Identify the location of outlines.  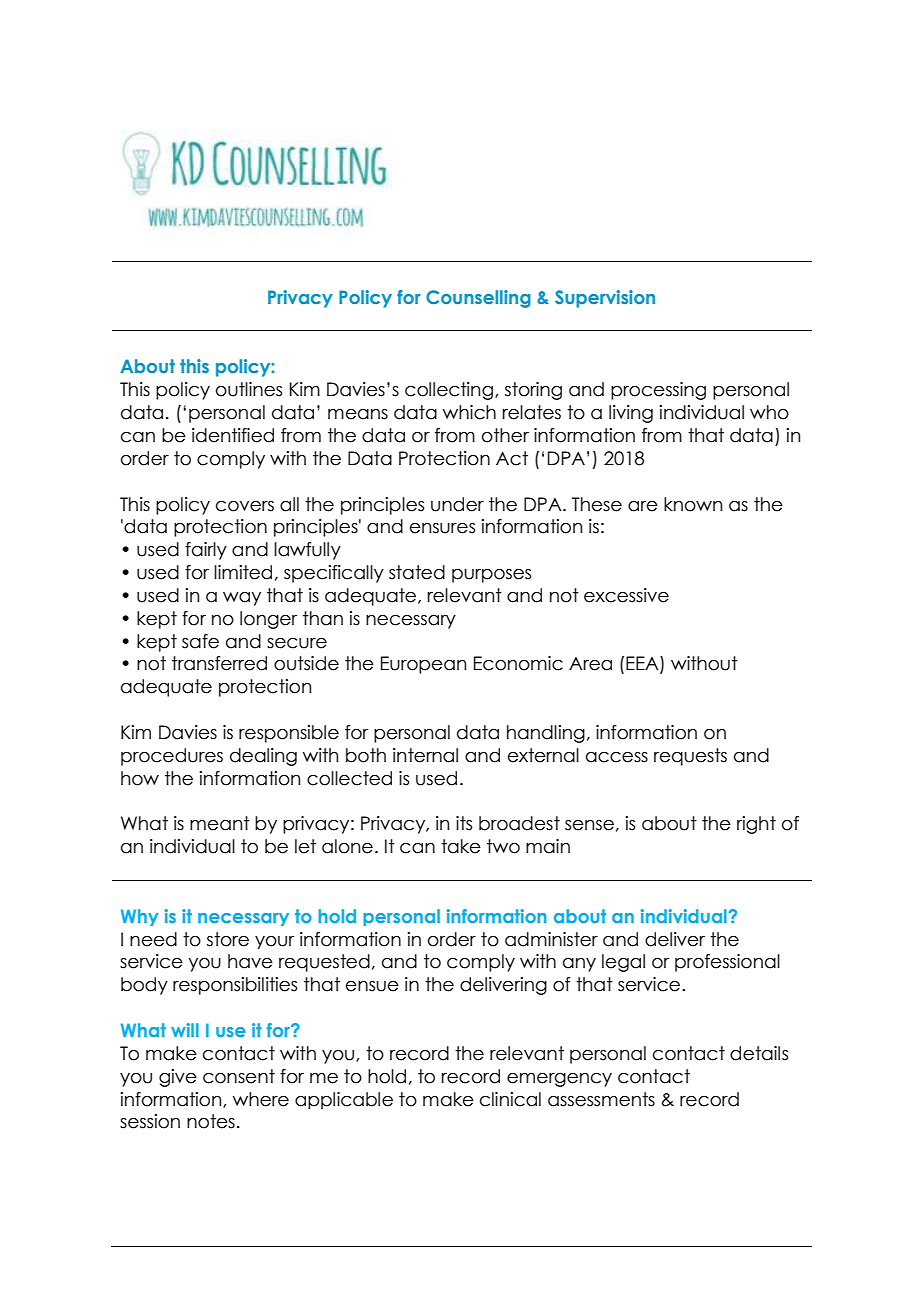
(249, 389).
